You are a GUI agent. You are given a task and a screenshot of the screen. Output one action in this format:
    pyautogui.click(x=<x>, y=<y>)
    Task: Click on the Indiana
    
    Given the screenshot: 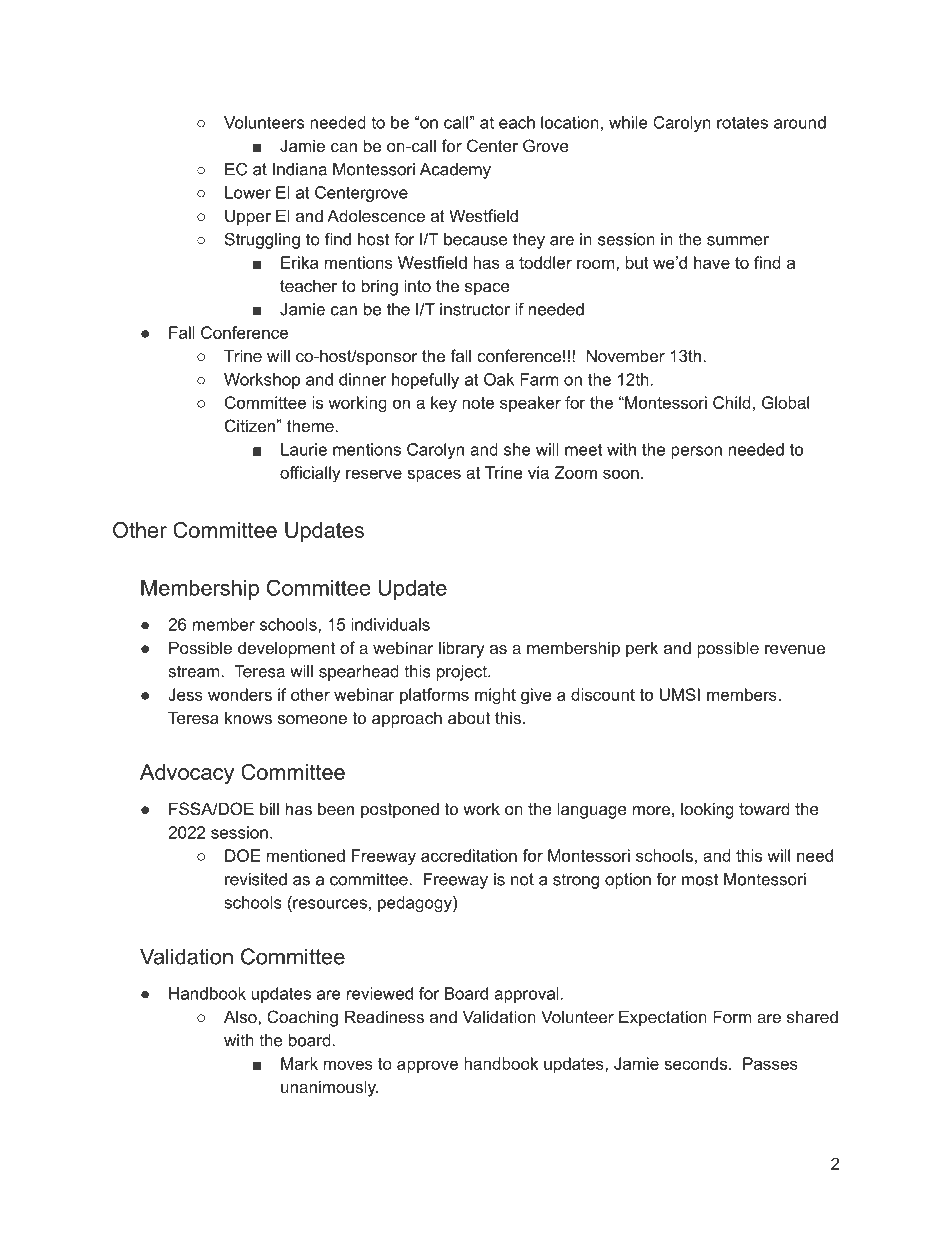 What is the action you would take?
    pyautogui.click(x=300, y=169)
